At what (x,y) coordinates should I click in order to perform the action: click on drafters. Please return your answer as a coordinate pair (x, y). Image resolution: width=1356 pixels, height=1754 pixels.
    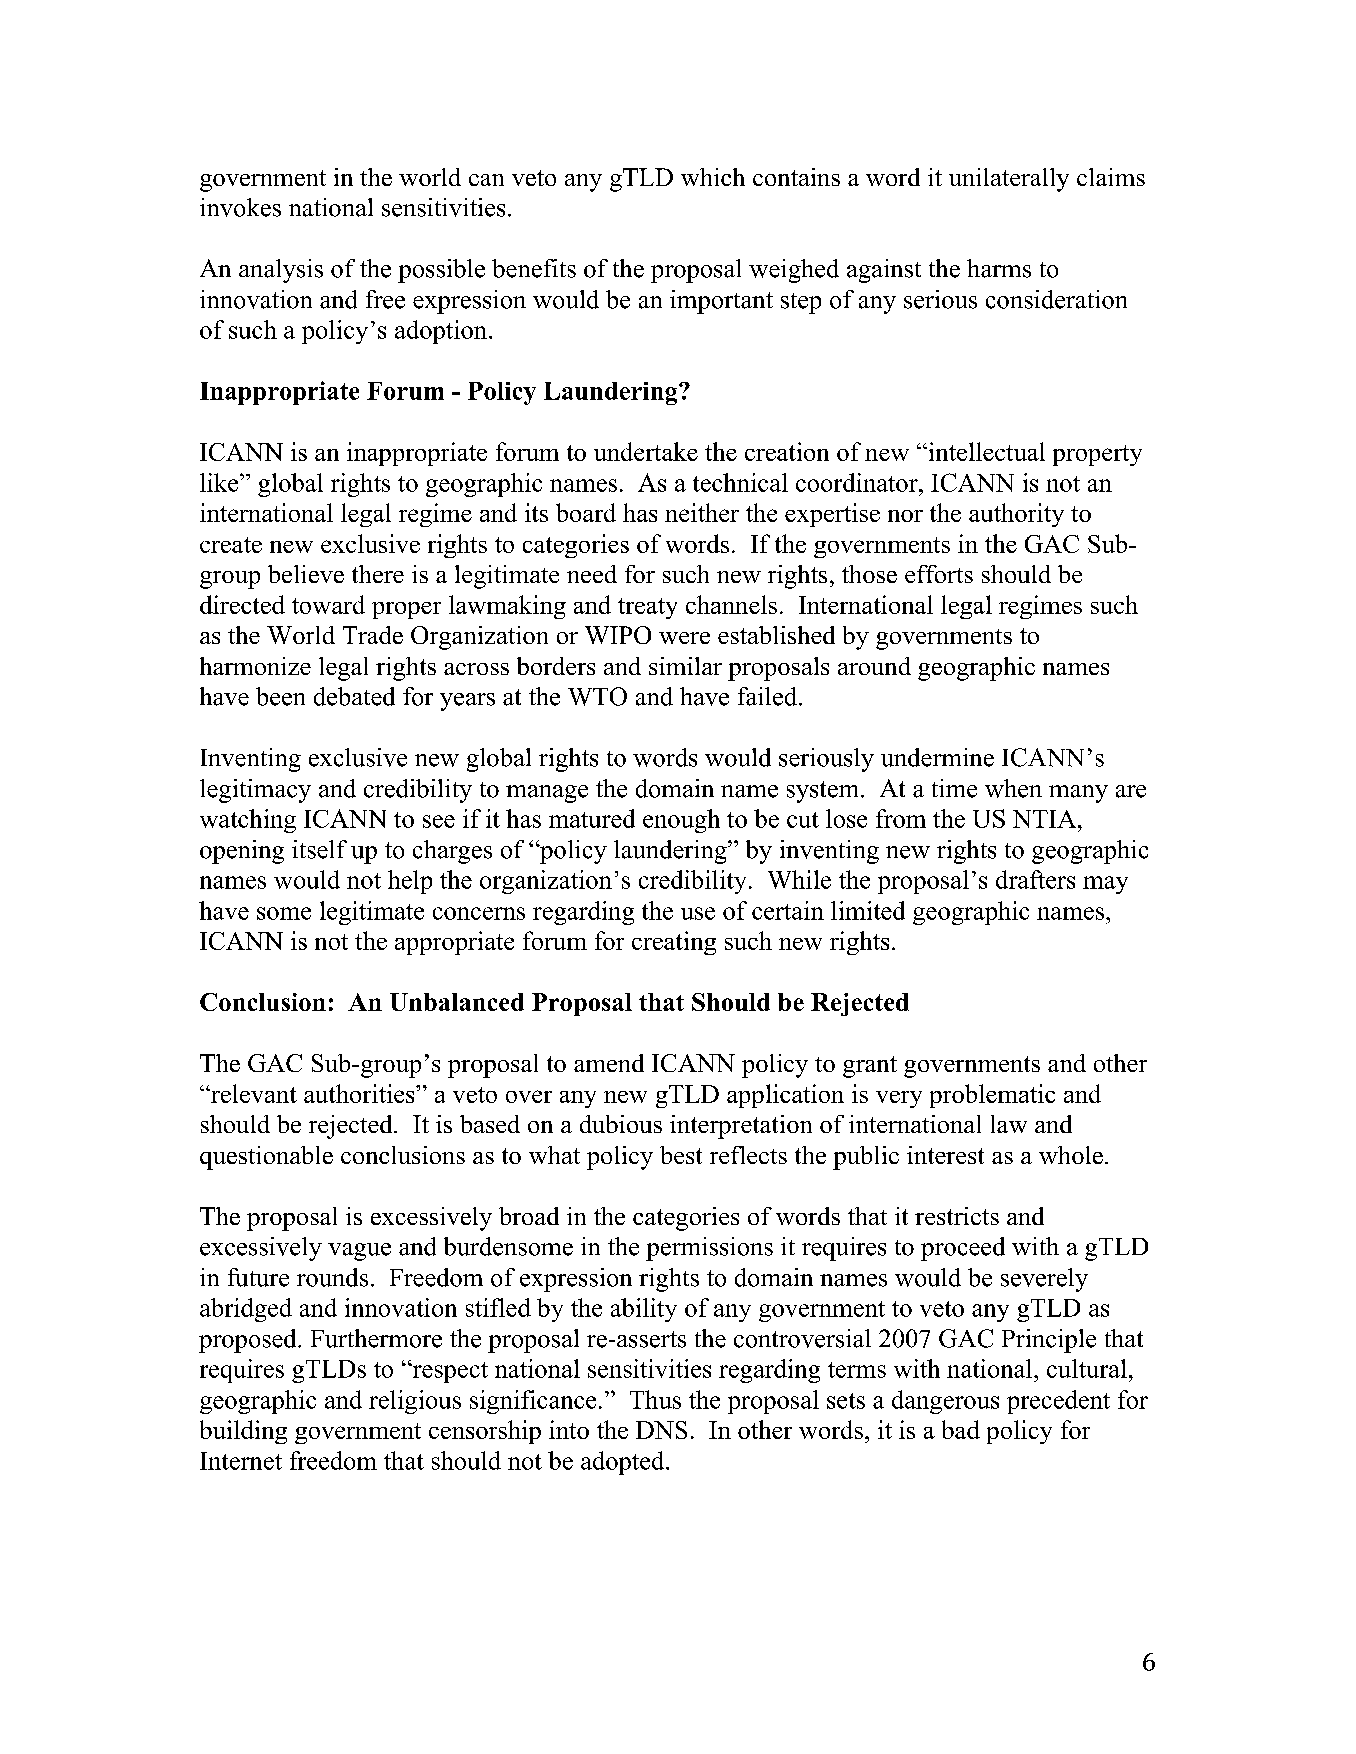
    Looking at the image, I should click on (1035, 879).
